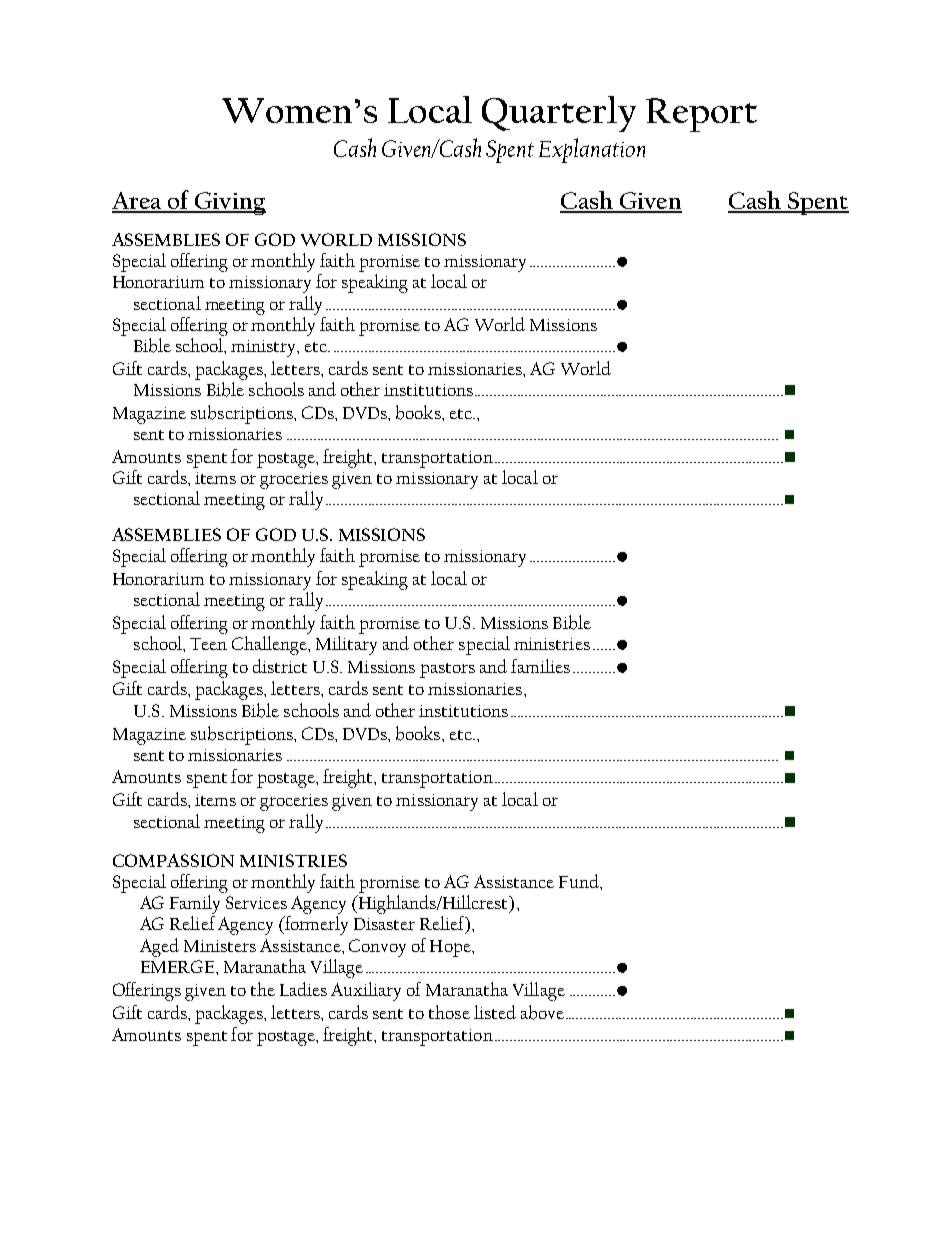 This page has height=1233, width=952. I want to click on listed, so click(495, 1012).
